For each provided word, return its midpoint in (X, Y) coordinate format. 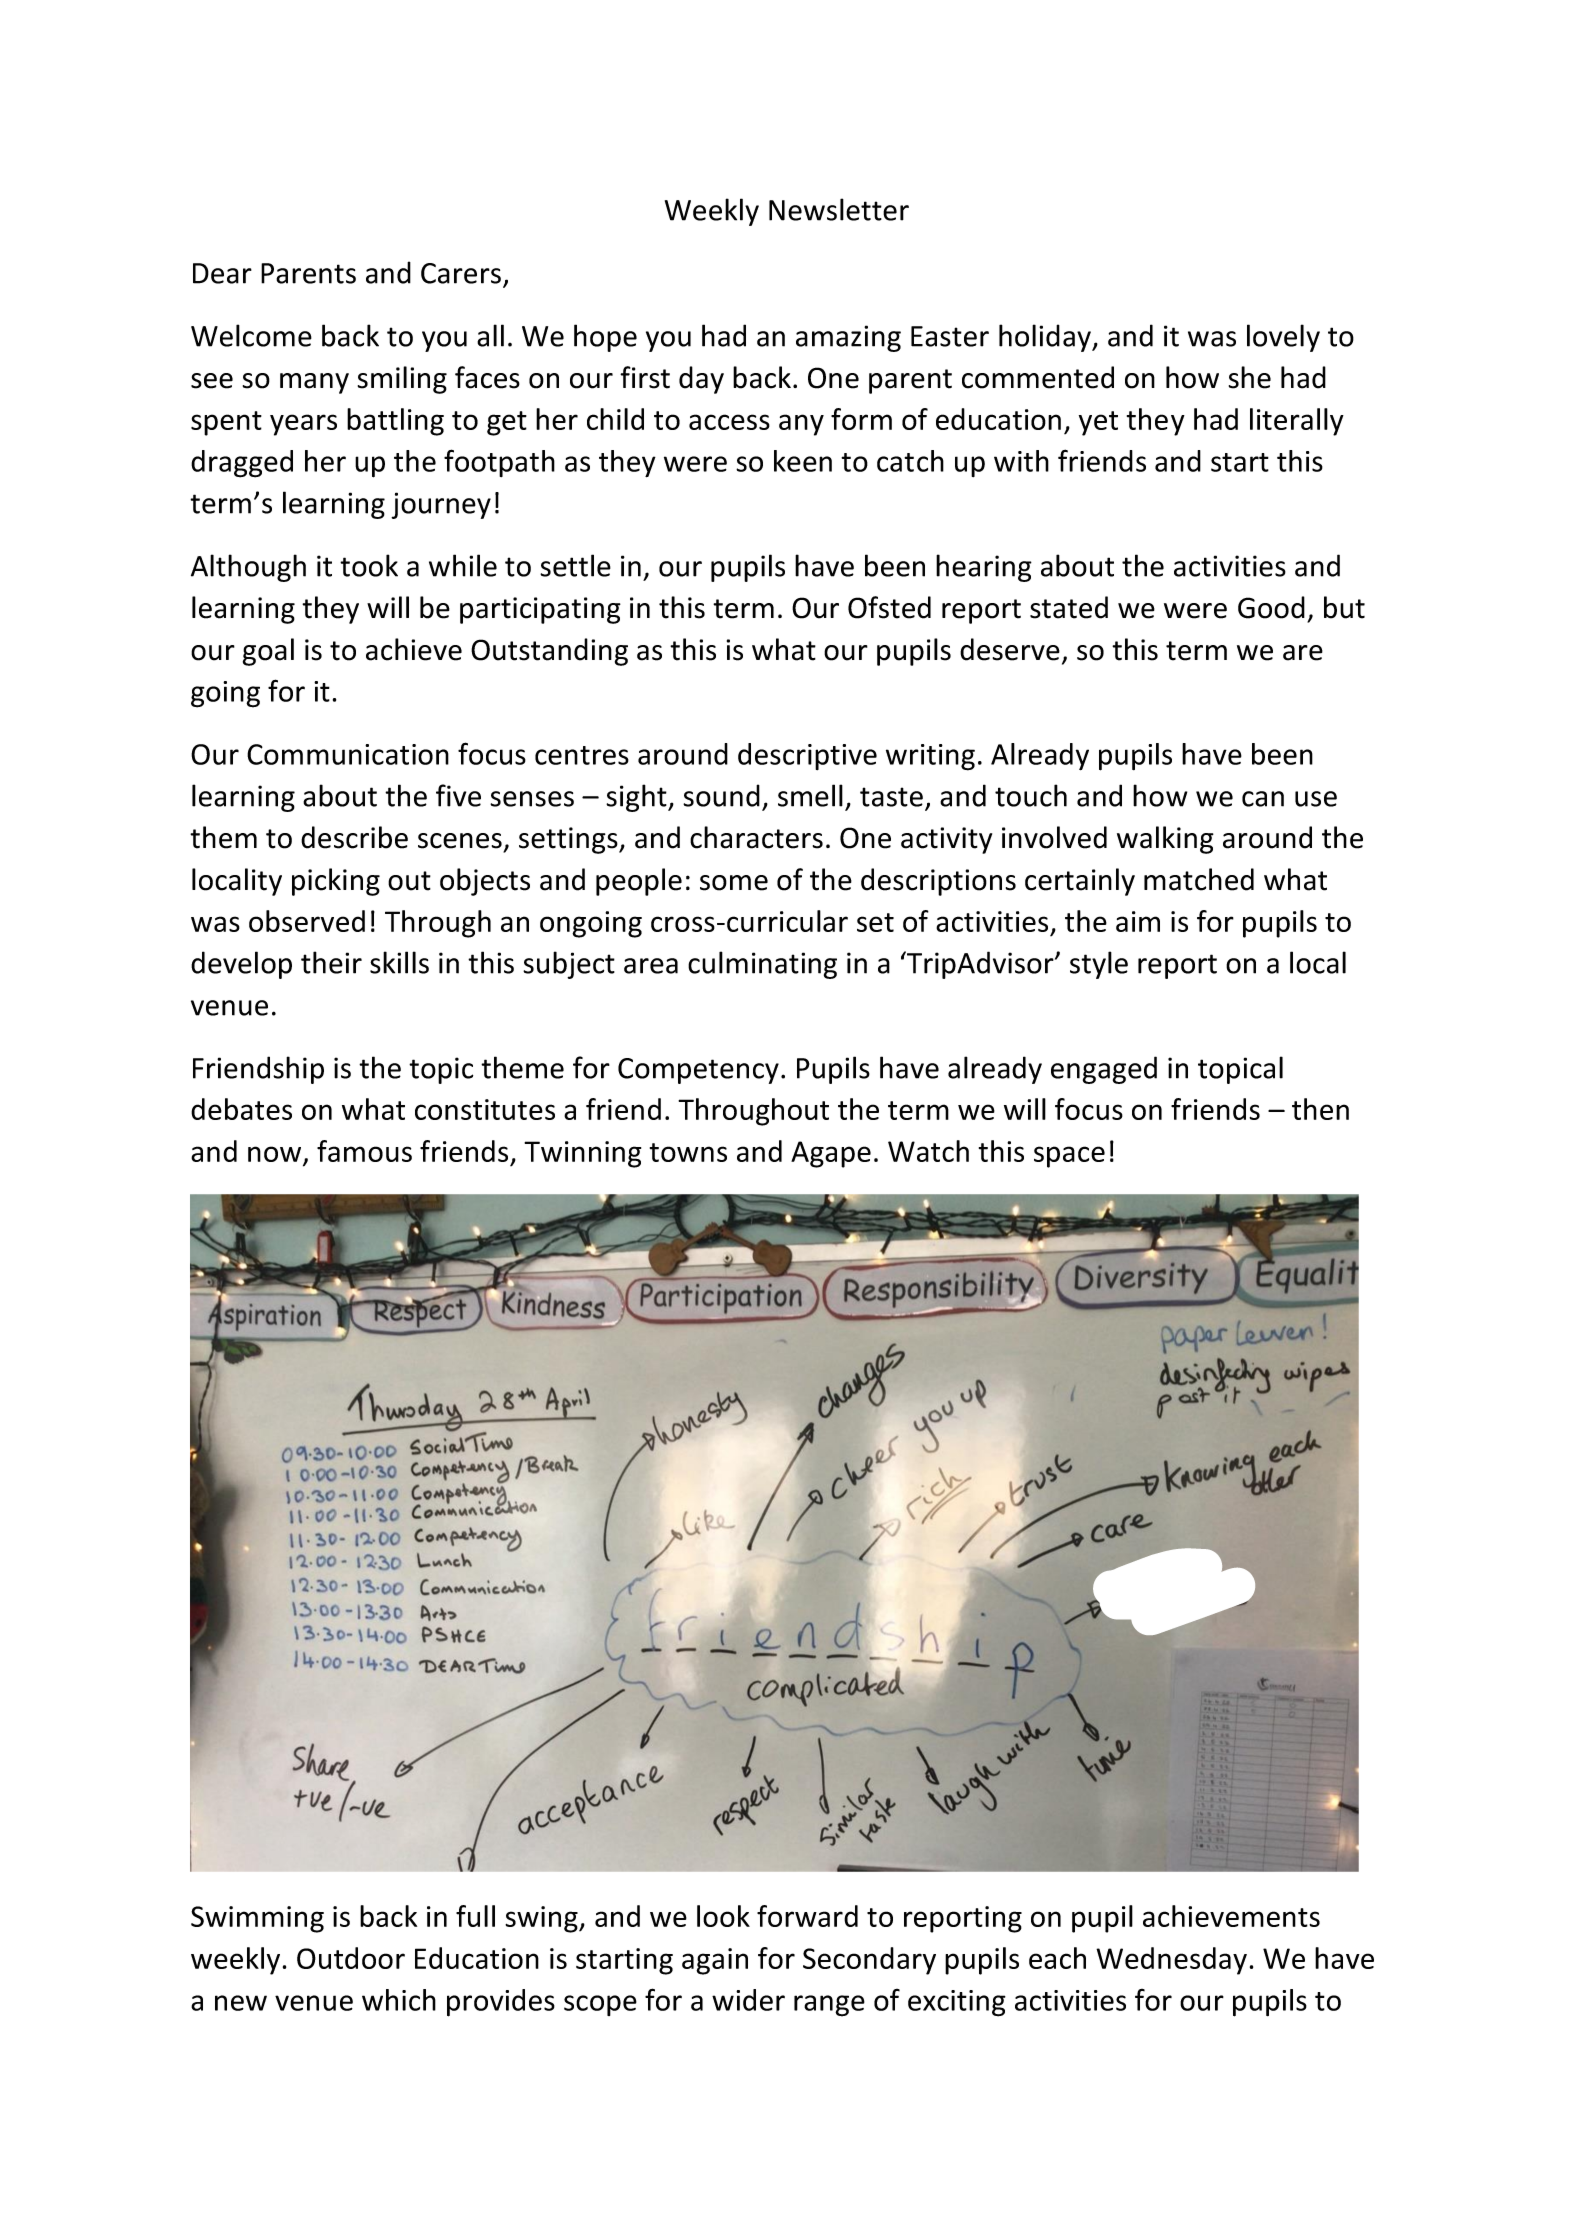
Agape (831, 1154)
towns (688, 1152)
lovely (1283, 338)
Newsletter (839, 209)
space (1069, 1157)
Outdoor (351, 1958)
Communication (348, 754)
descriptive (807, 756)
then (1320, 1109)
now (276, 1155)
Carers (461, 273)
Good (1271, 607)
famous (364, 1151)
